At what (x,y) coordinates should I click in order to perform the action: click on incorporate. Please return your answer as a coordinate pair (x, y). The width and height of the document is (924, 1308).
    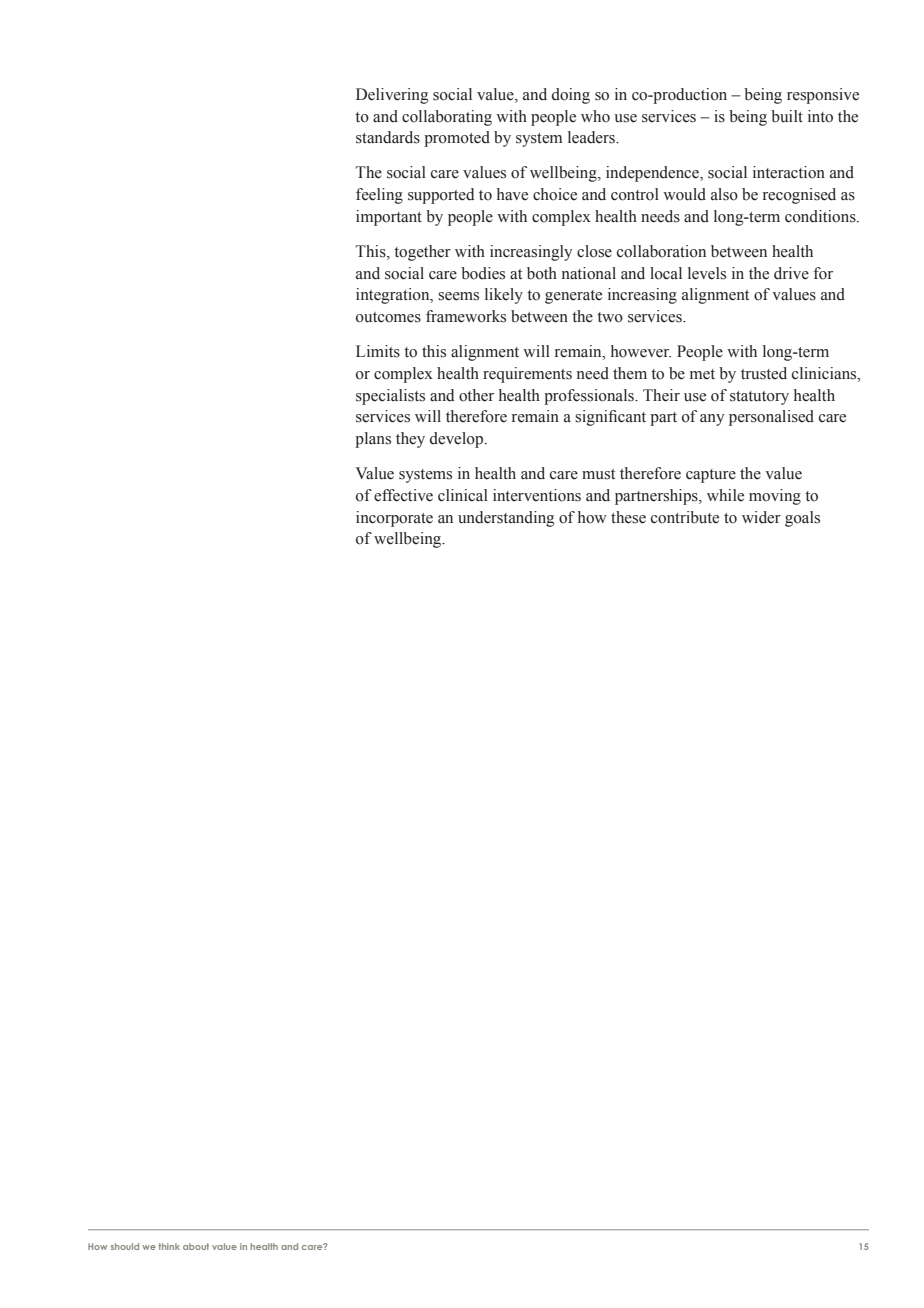
    Looking at the image, I should click on (394, 519).
